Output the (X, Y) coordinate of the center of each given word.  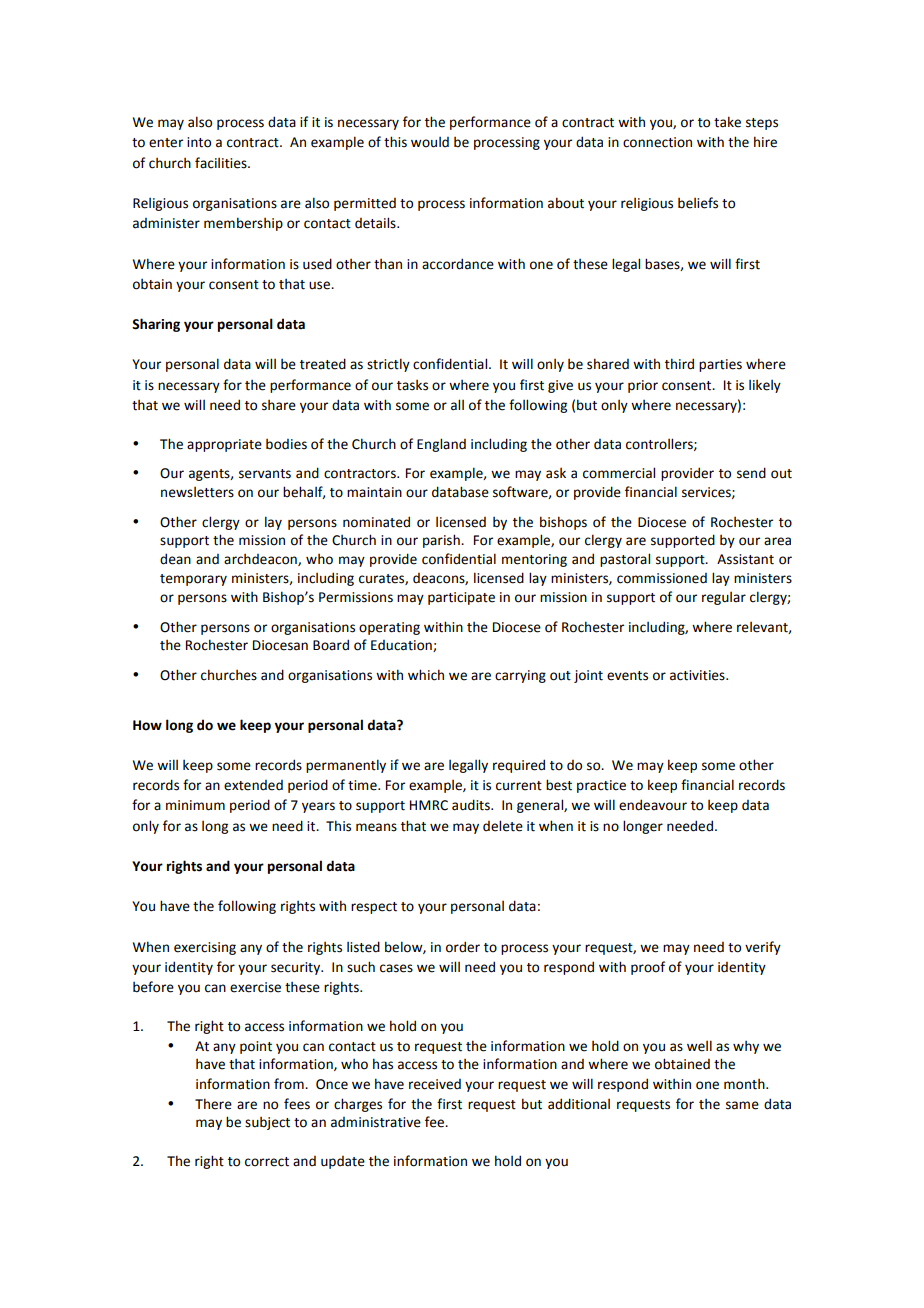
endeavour (653, 805)
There (213, 1104)
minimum (195, 805)
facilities (222, 163)
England (441, 445)
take (727, 122)
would (430, 142)
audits (472, 805)
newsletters (197, 492)
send (751, 473)
